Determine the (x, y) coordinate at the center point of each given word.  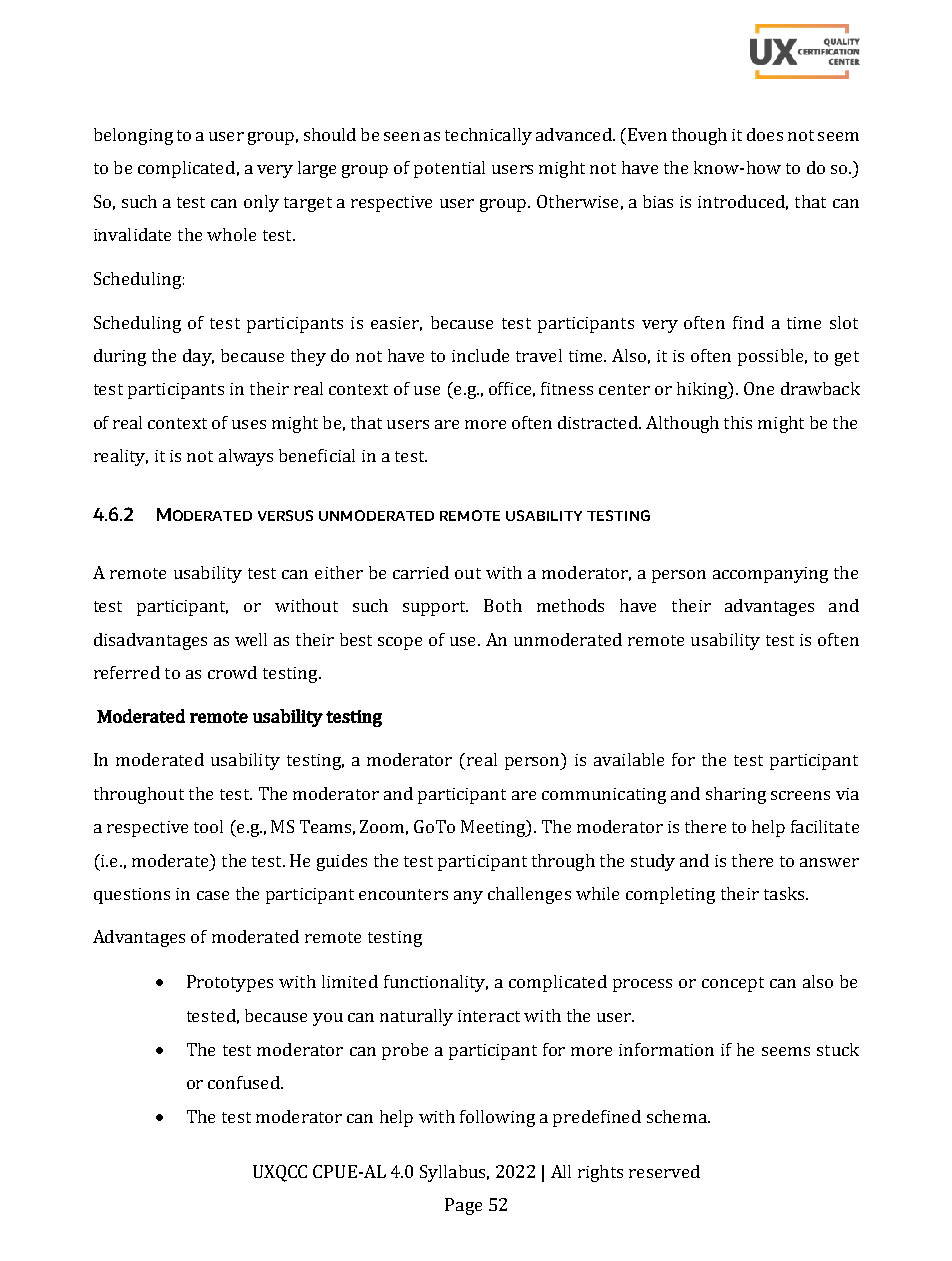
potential (449, 169)
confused (245, 1082)
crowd (232, 672)
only (261, 203)
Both (503, 605)
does (765, 134)
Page (463, 1206)
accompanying (770, 575)
